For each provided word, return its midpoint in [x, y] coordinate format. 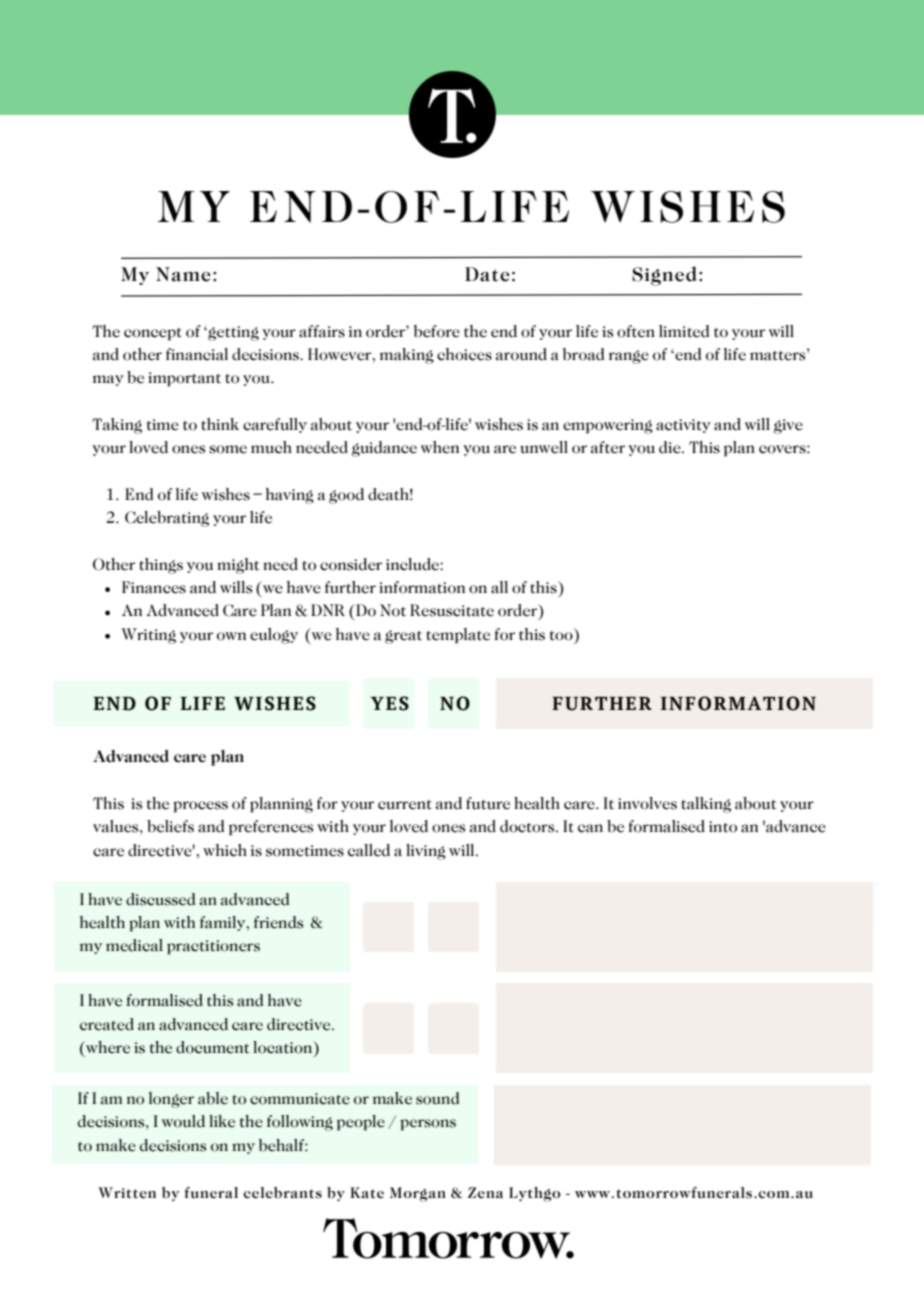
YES [389, 703]
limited [684, 331]
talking [706, 805]
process [200, 807]
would [183, 1121]
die [671, 447]
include [413, 564]
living [426, 852]
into [723, 827]
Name [183, 274]
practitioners [213, 947]
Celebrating [167, 519]
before [437, 331]
